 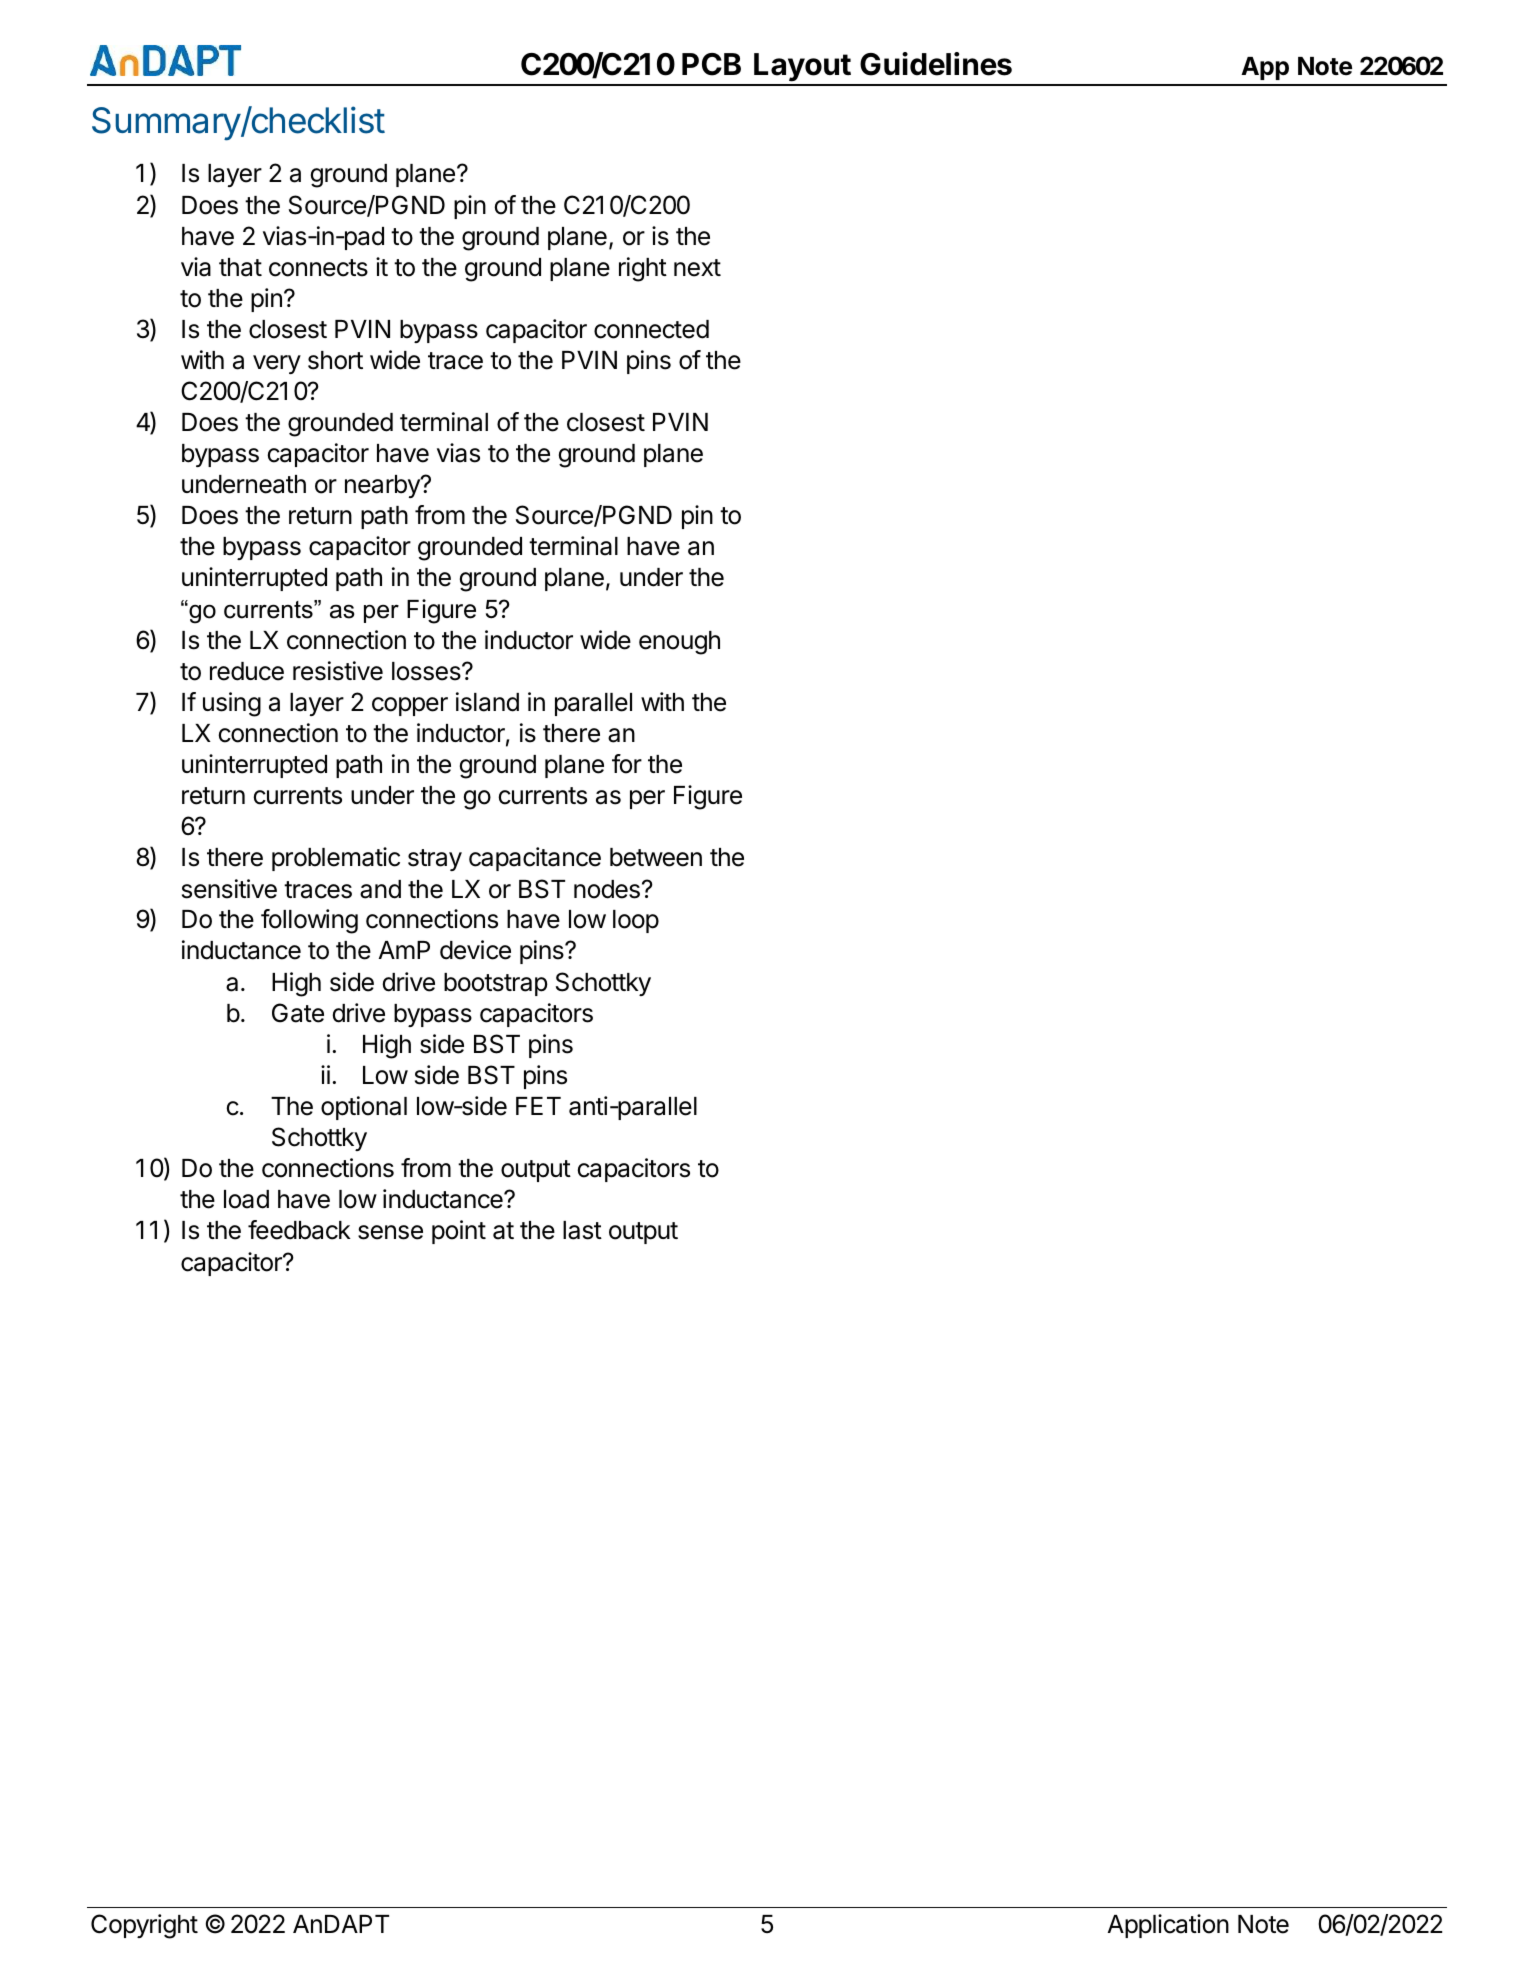 What do you see at coordinates (636, 921) in the page?
I see `loop` at bounding box center [636, 921].
